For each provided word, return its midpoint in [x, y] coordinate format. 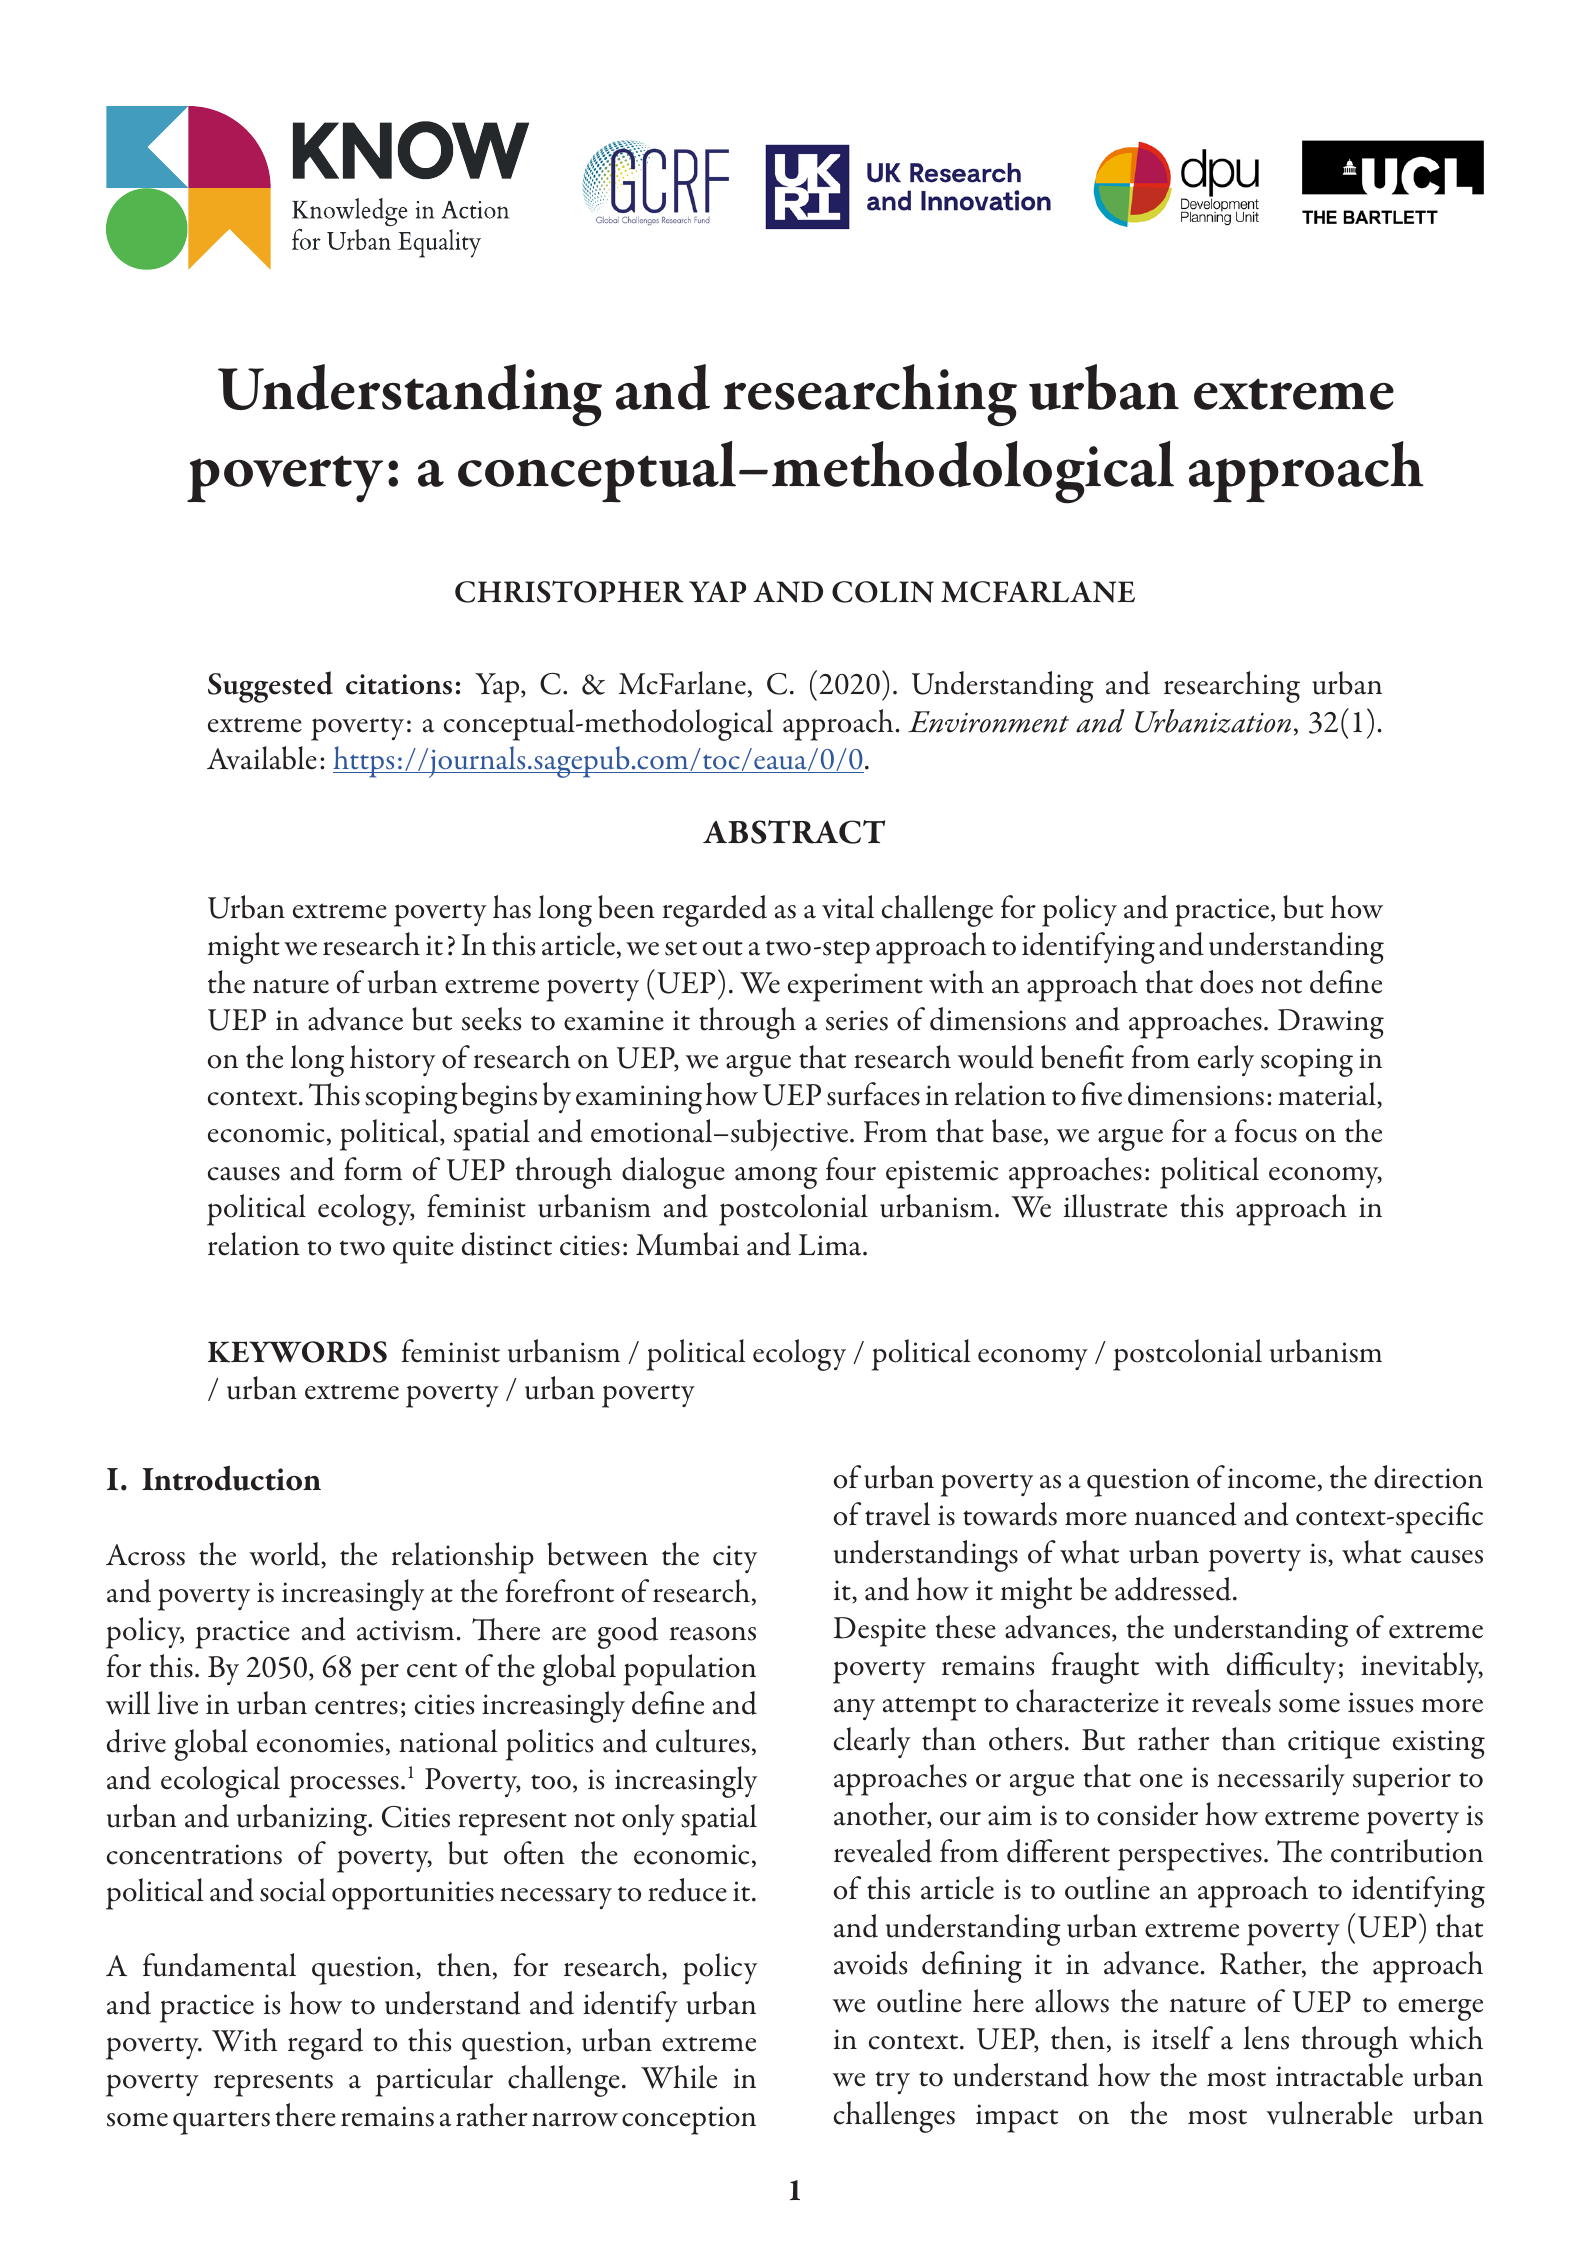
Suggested [270, 687]
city [735, 1559]
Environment [988, 722]
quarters [221, 2123]
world [285, 1554]
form [373, 1169]
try [892, 2082]
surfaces [873, 1094]
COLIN [883, 592]
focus [1266, 1131]
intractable [1339, 2075]
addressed [1174, 1589]
